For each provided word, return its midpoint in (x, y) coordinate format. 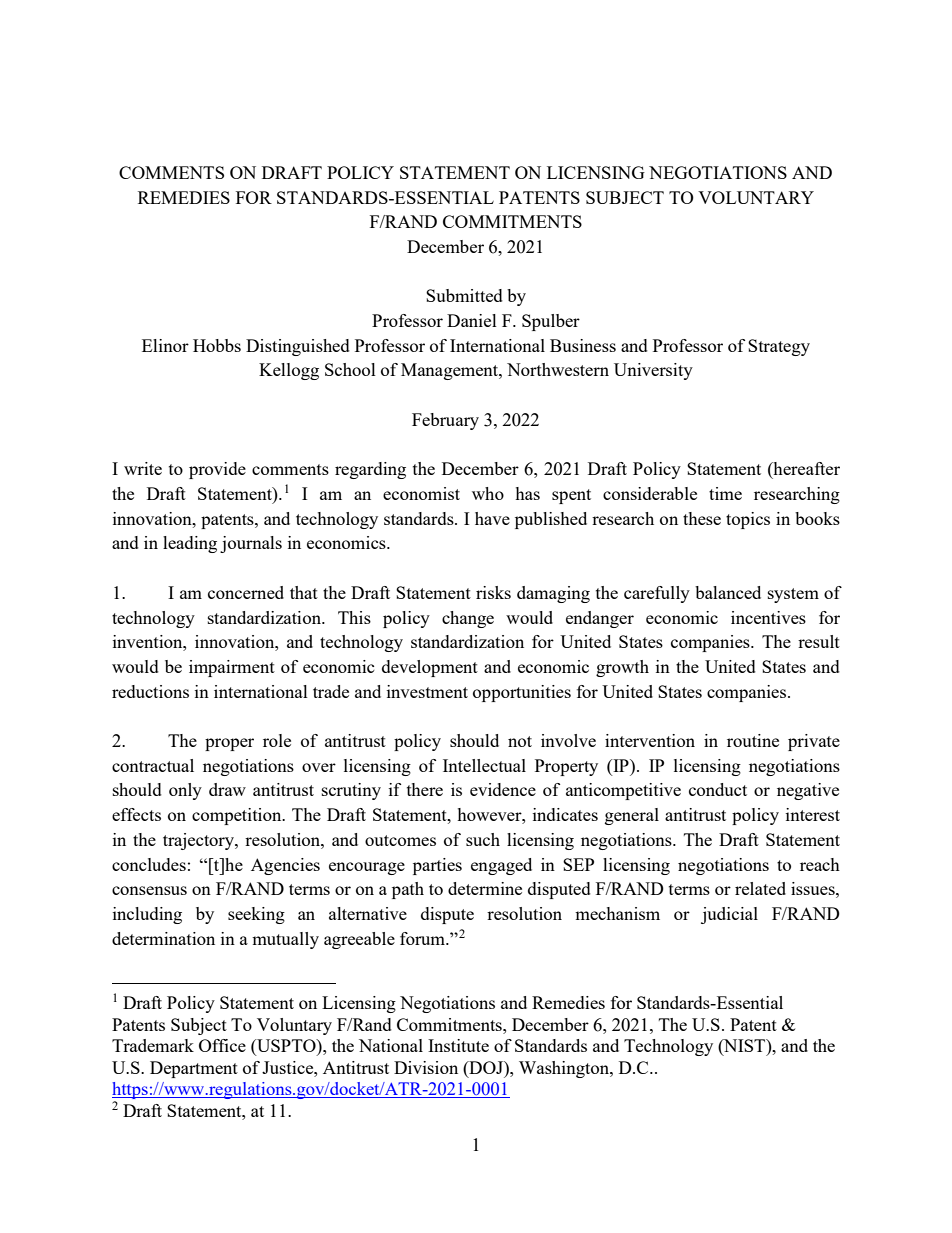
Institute (458, 1045)
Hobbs (217, 345)
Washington (565, 1069)
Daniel (472, 320)
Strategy (779, 347)
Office (222, 1045)
